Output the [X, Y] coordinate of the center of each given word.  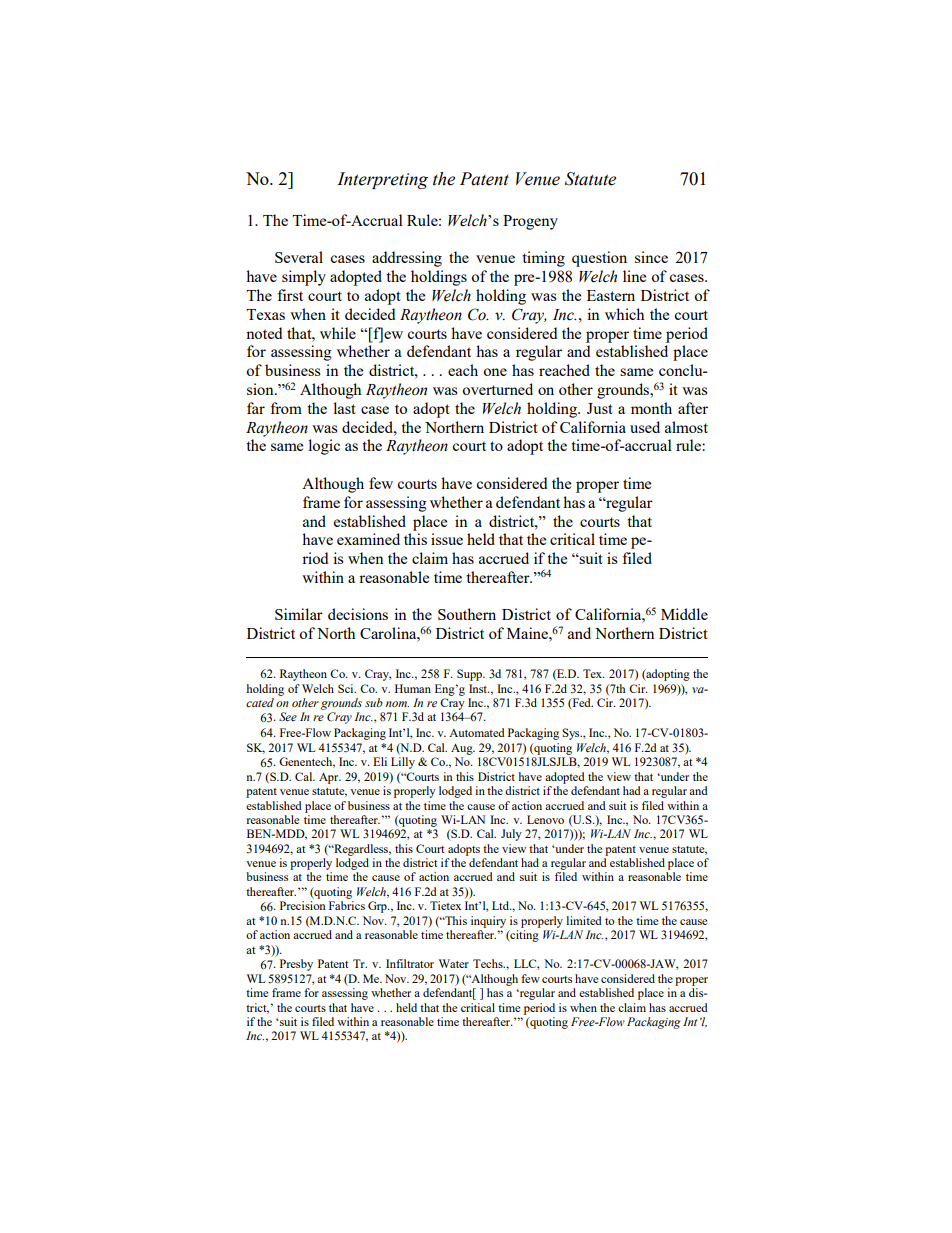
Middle [684, 614]
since [651, 257]
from [286, 408]
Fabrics [347, 905]
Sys [572, 734]
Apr [330, 778]
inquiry [488, 922]
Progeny [530, 222]
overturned [497, 389]
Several [299, 257]
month [651, 408]
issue [447, 539]
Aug [463, 749]
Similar [299, 614]
